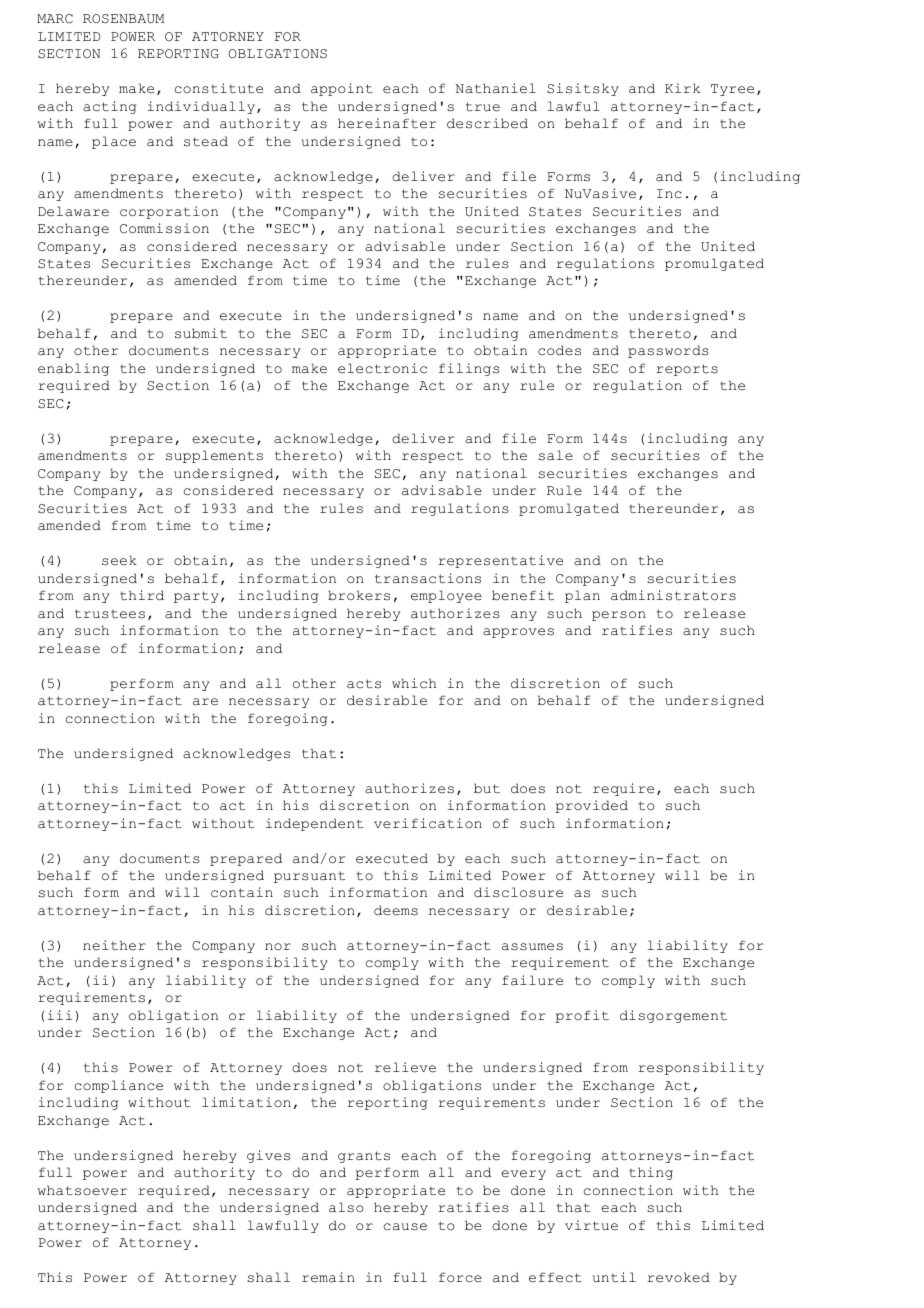 The height and width of the screenshot is (1308, 924). Describe the element at coordinates (214, 456) in the screenshot. I see `supplements` at that location.
